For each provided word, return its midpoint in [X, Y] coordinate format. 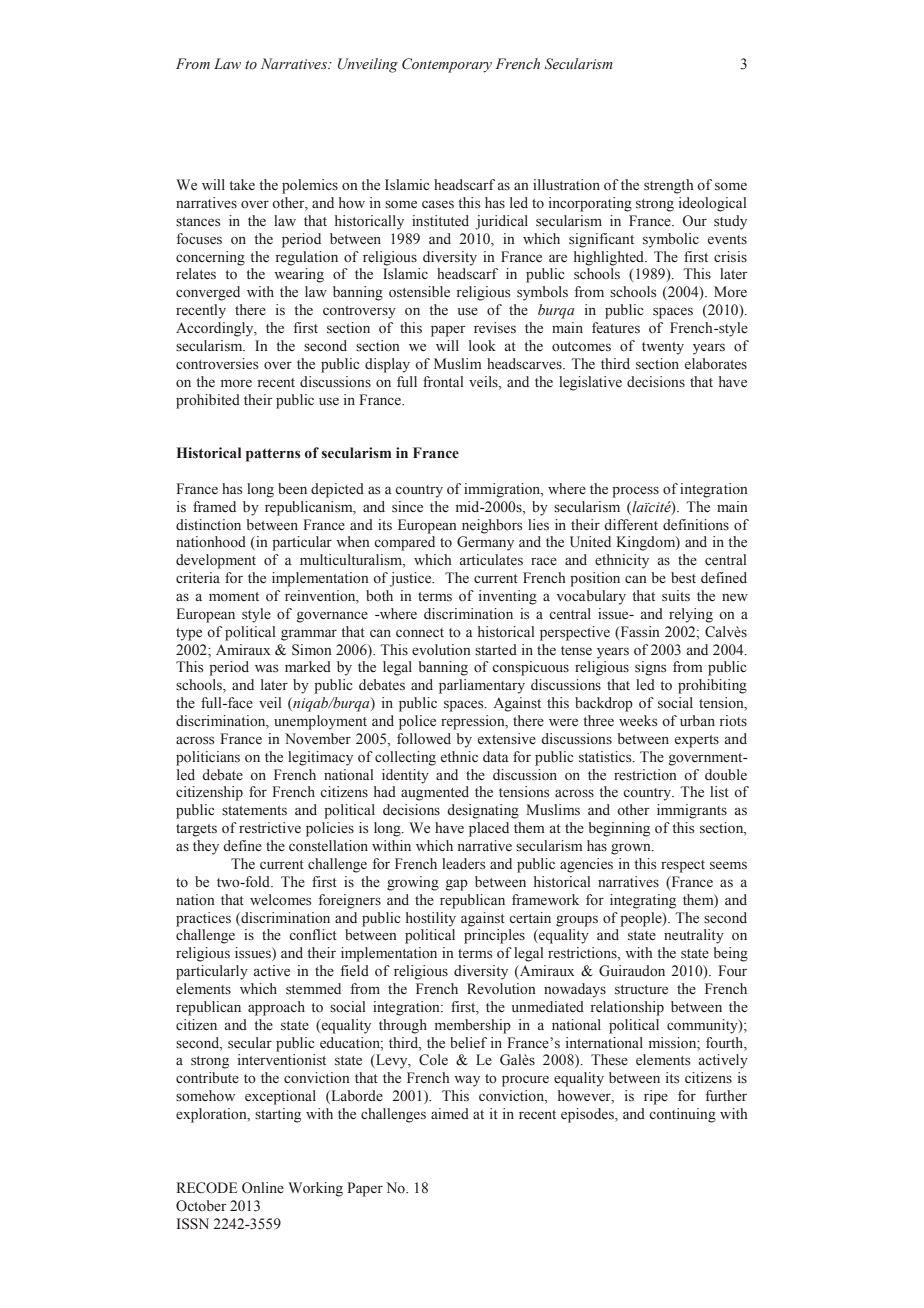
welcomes [280, 900]
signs [650, 668]
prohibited [208, 401]
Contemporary [447, 65]
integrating [643, 901]
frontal [443, 381]
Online [263, 1188]
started [496, 649]
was [266, 668]
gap [457, 885]
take [242, 184]
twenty [663, 348]
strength [669, 186]
